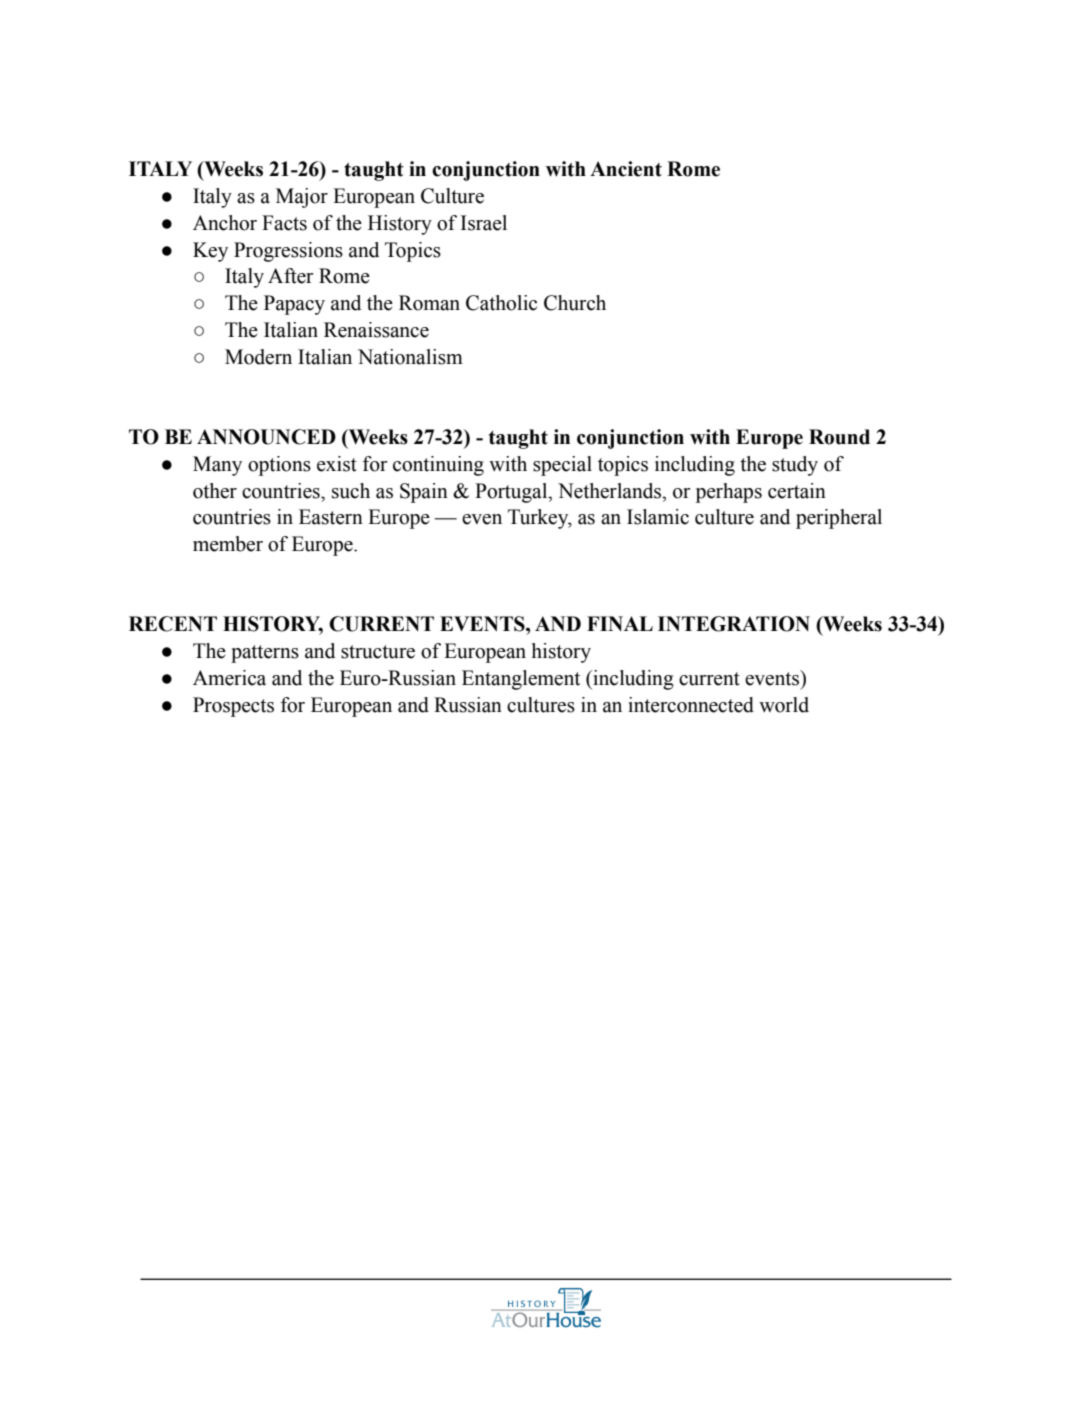 The image size is (1092, 1413). What do you see at coordinates (266, 437) in the screenshot?
I see `ANNOUNCED` at bounding box center [266, 437].
